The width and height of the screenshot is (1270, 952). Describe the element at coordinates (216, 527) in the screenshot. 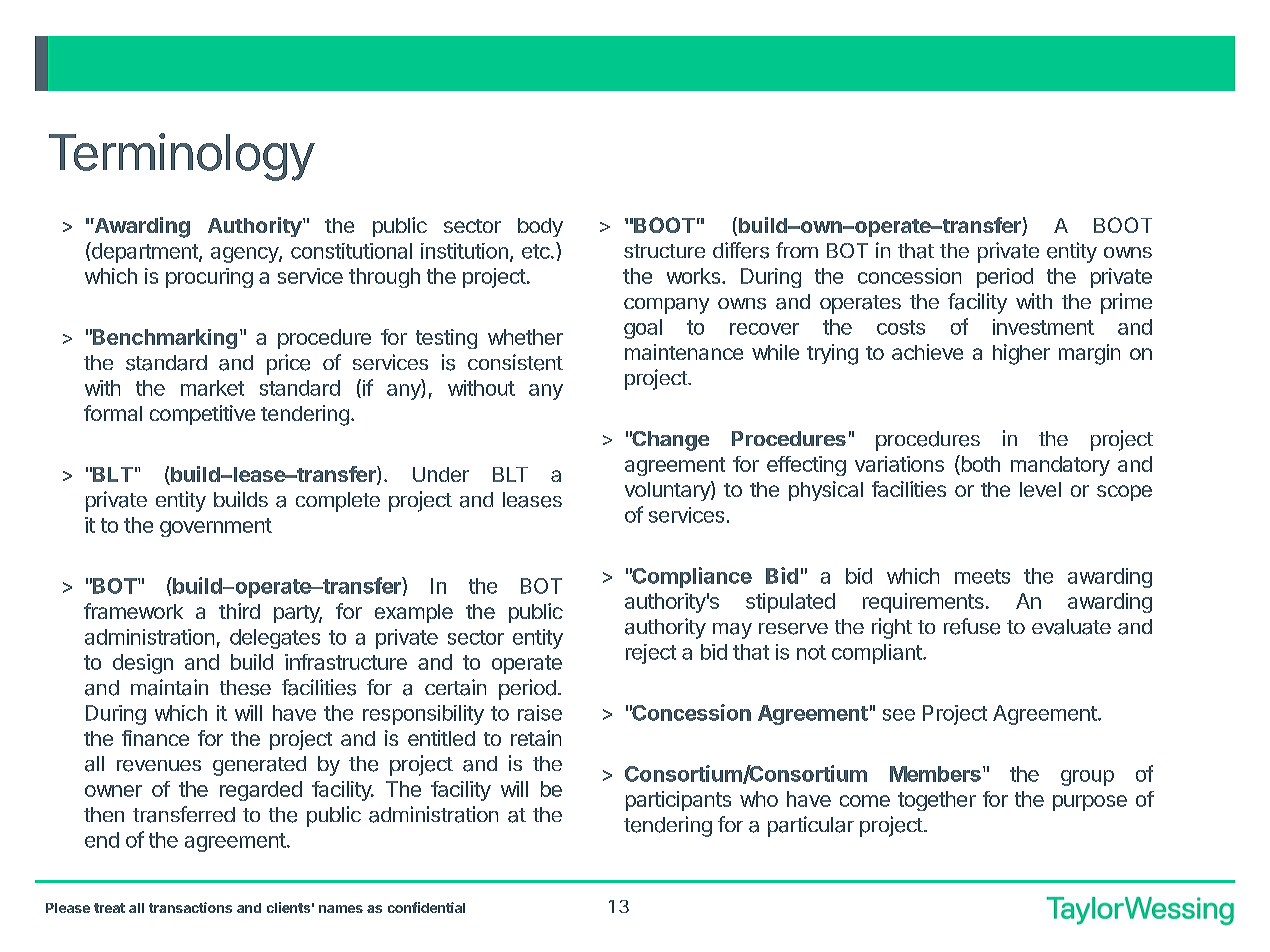

I see `government` at that location.
